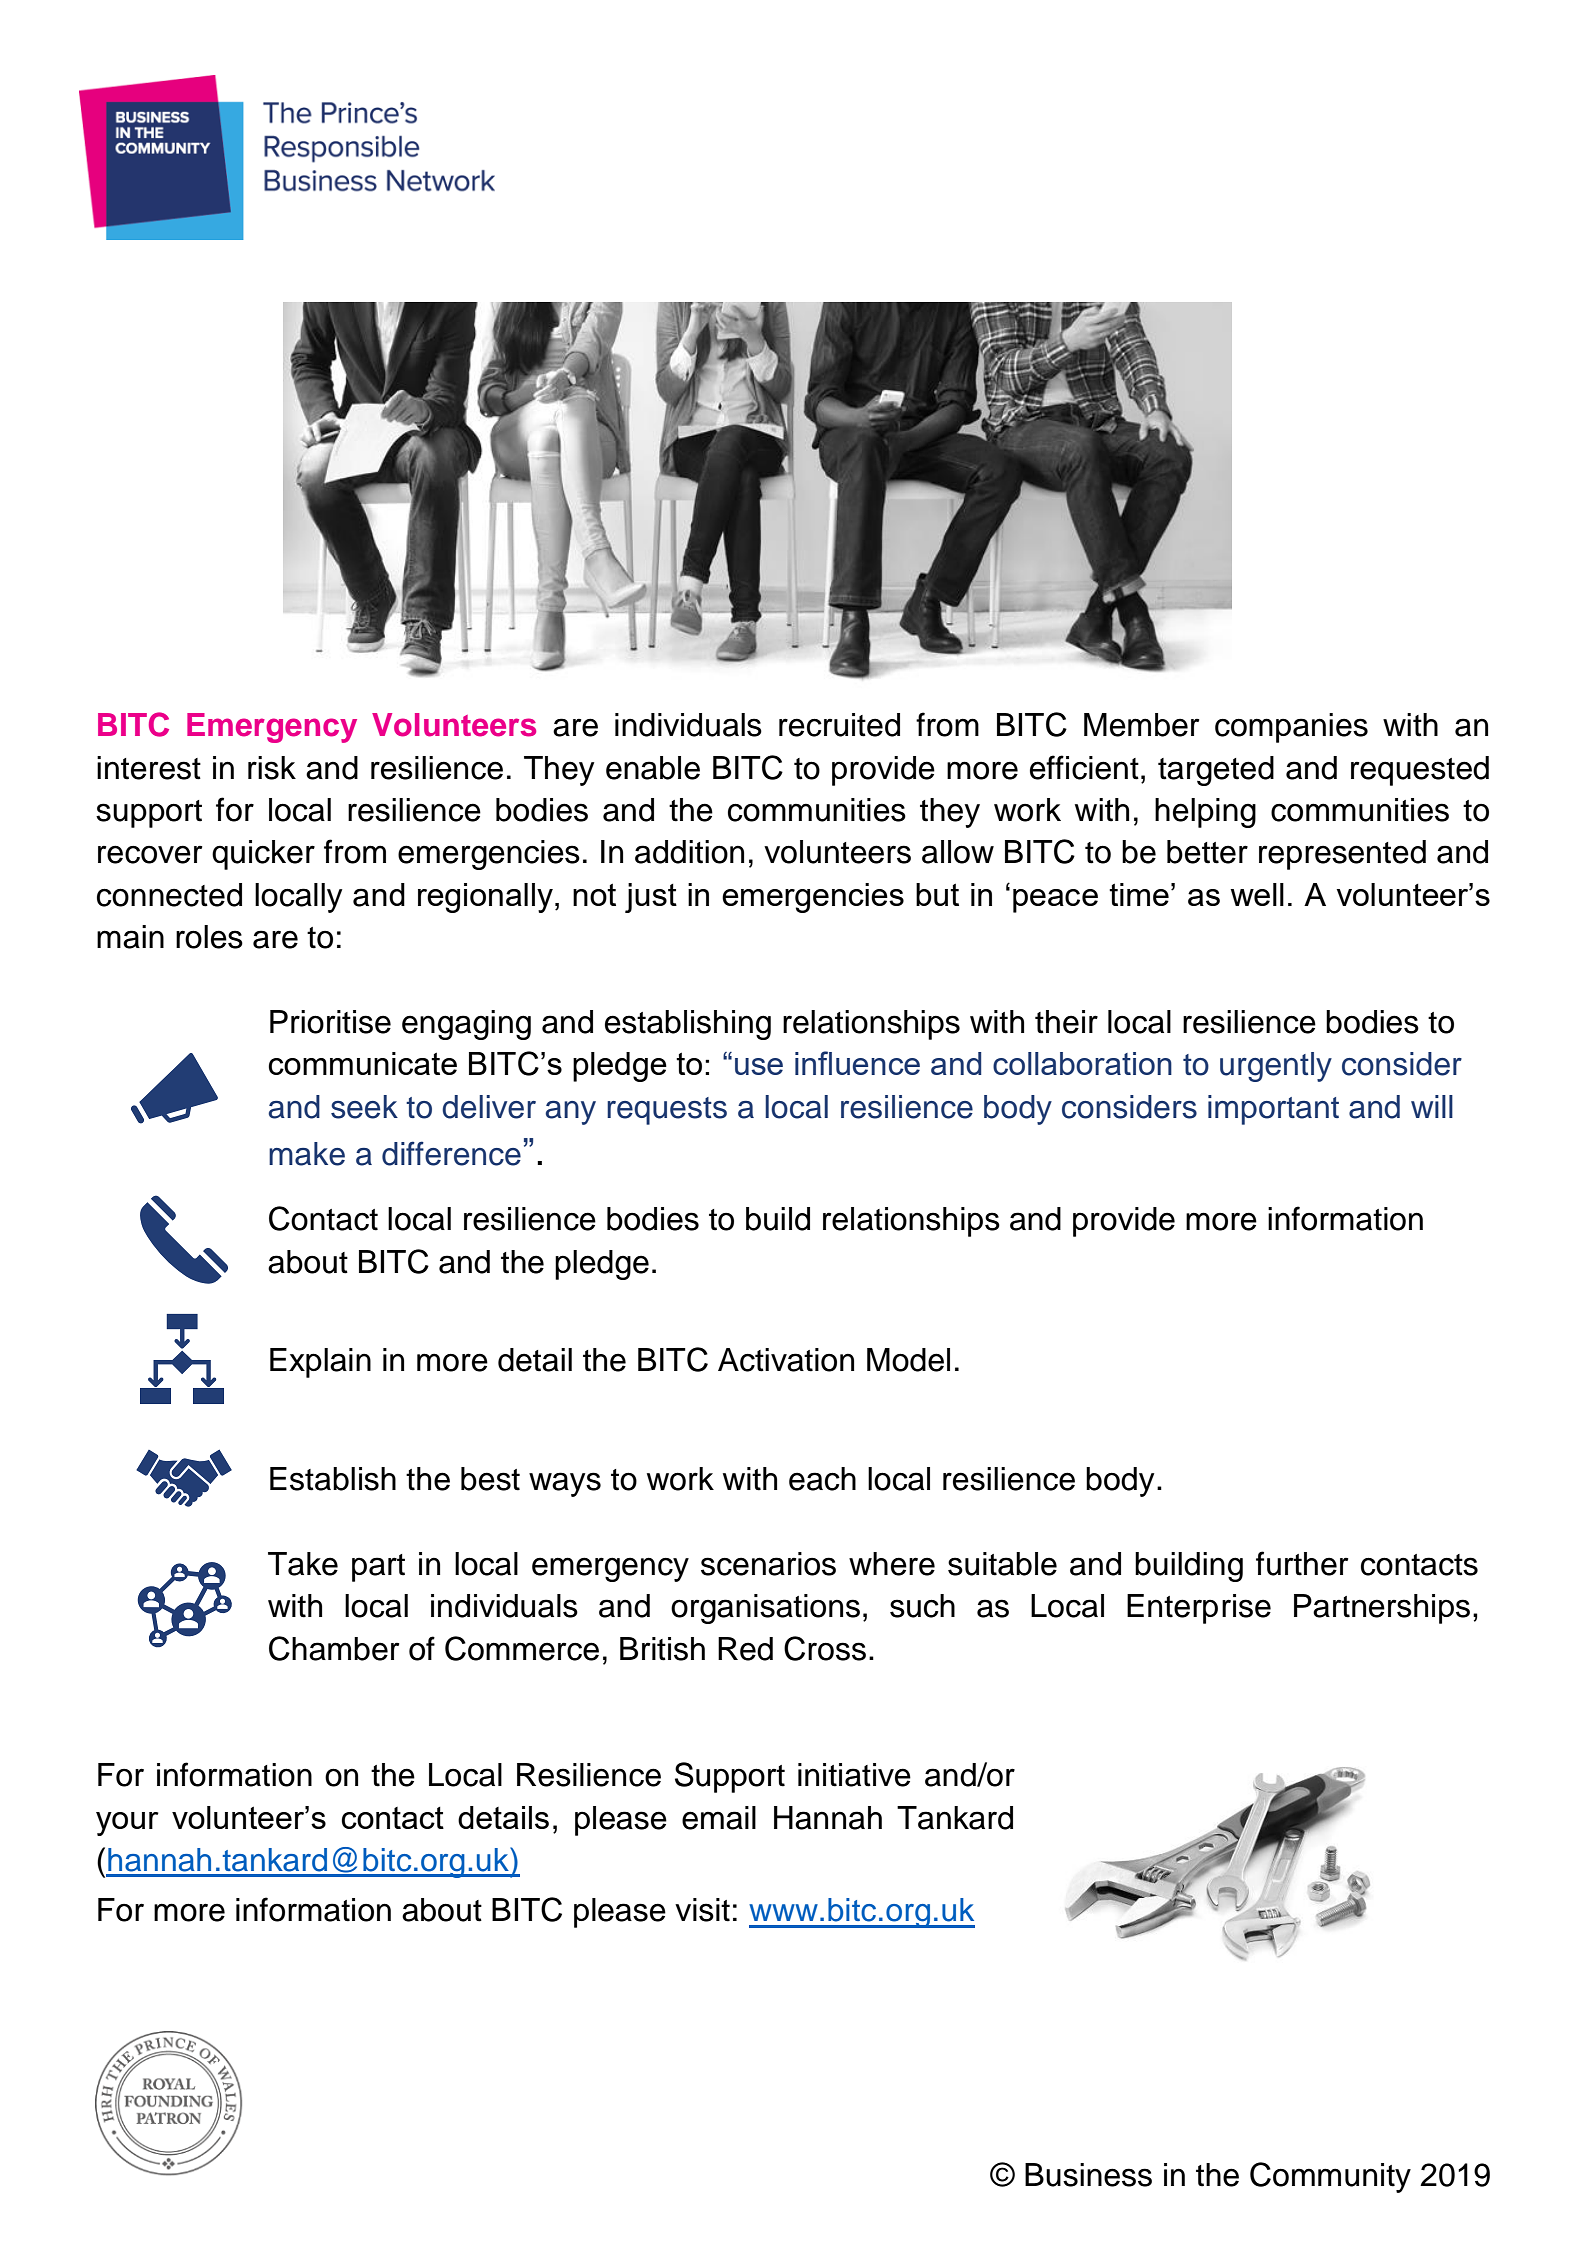  Describe the element at coordinates (272, 768) in the screenshot. I see `risk` at that location.
